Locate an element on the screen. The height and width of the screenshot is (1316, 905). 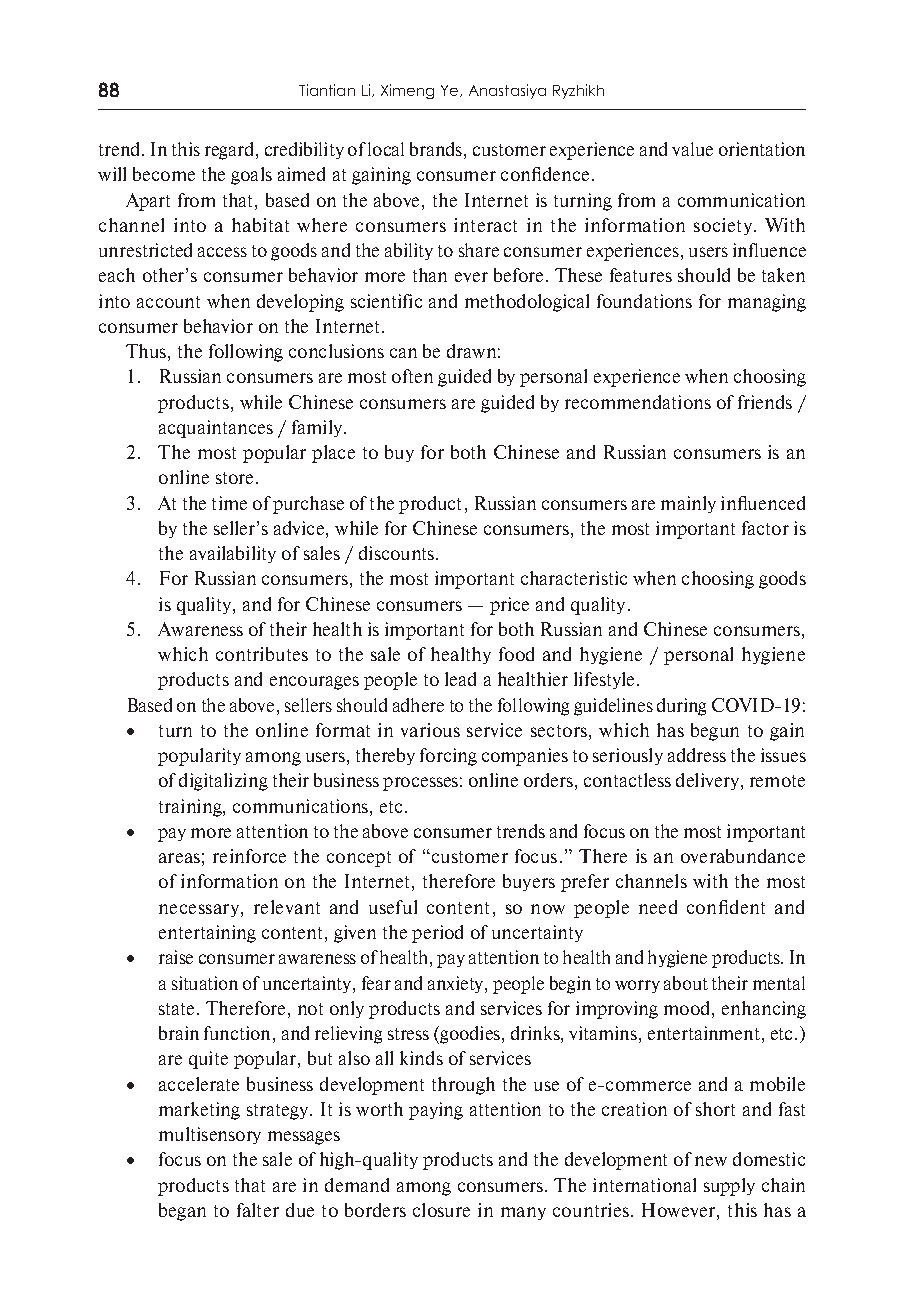
value is located at coordinates (692, 149).
